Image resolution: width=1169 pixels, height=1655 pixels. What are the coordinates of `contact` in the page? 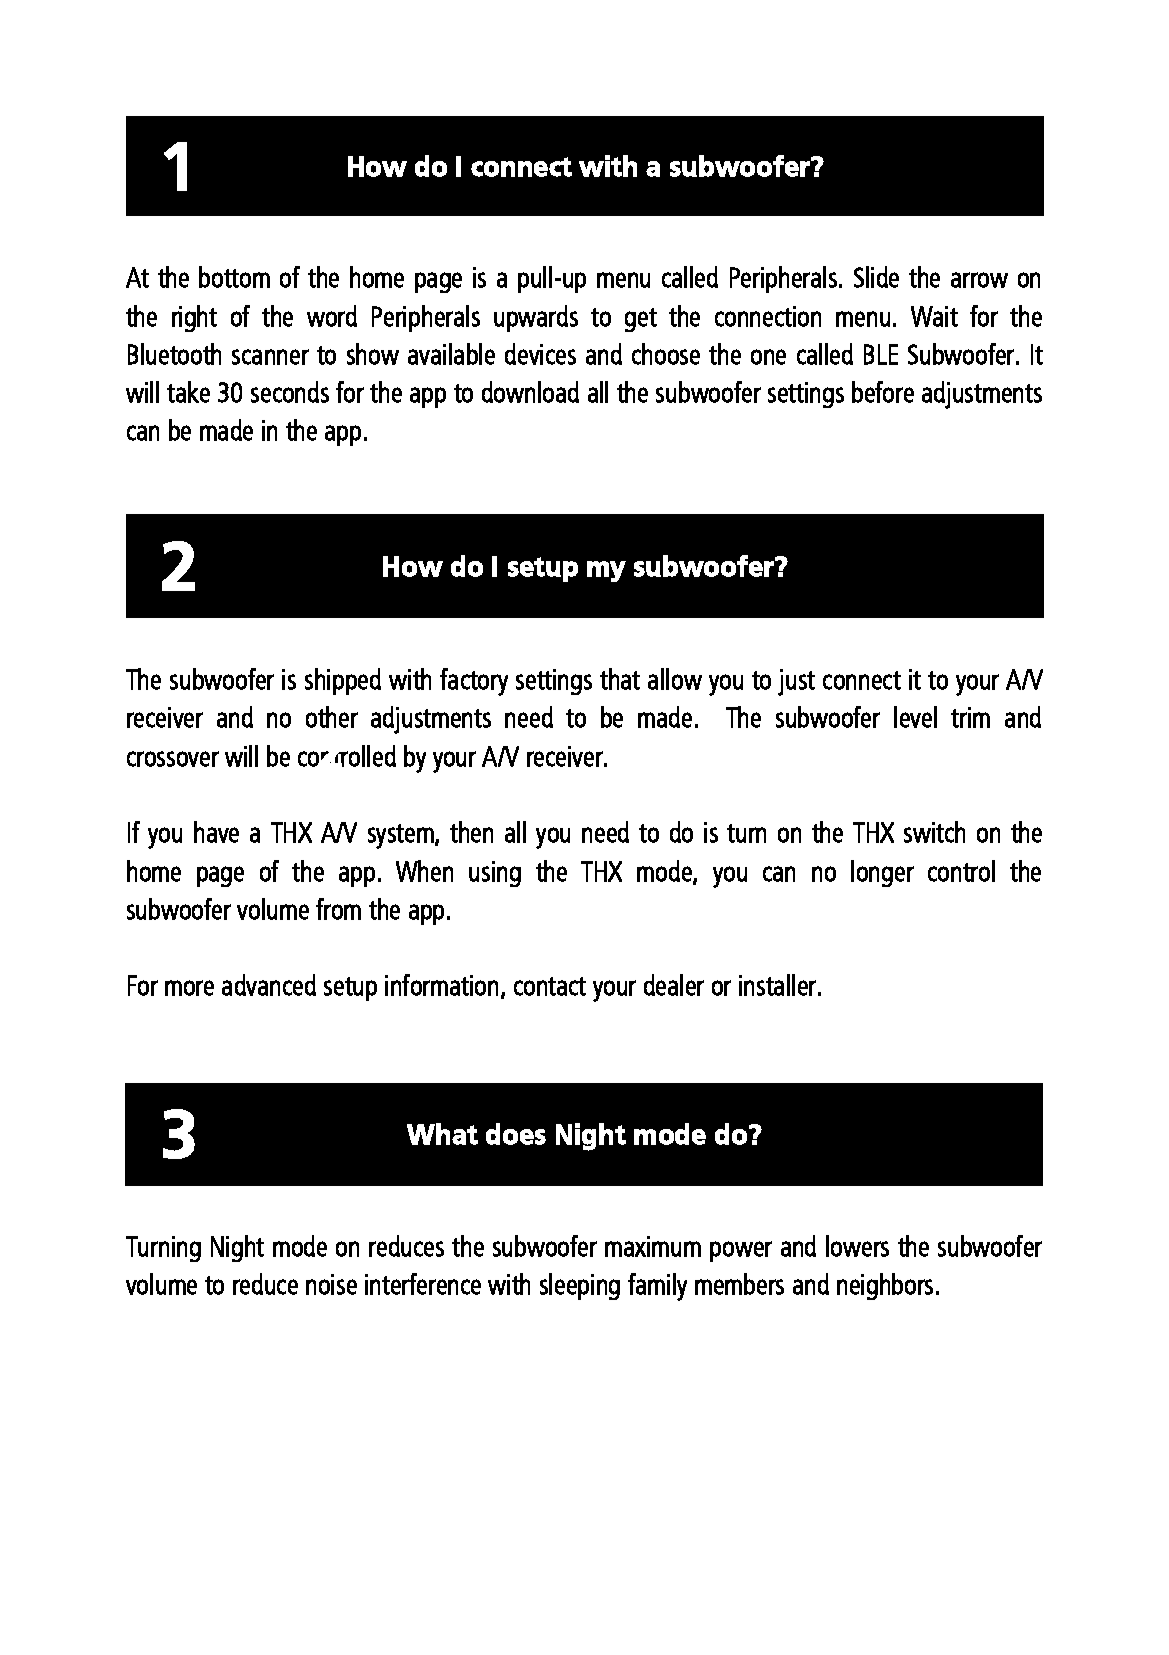 It's located at (550, 986).
